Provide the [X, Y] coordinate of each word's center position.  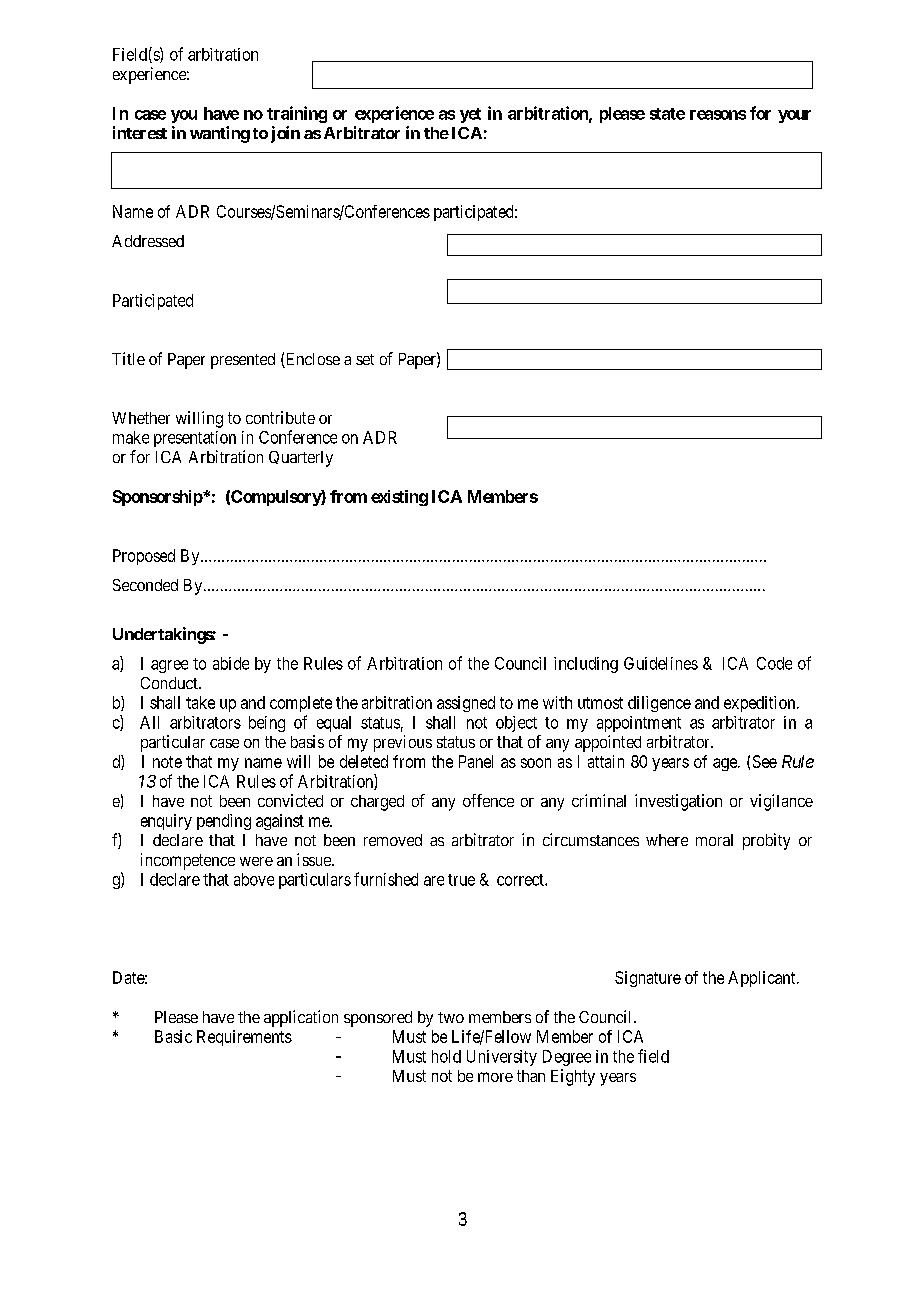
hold [446, 1056]
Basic [173, 1036]
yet [470, 115]
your [794, 116]
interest [140, 132]
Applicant [763, 979]
